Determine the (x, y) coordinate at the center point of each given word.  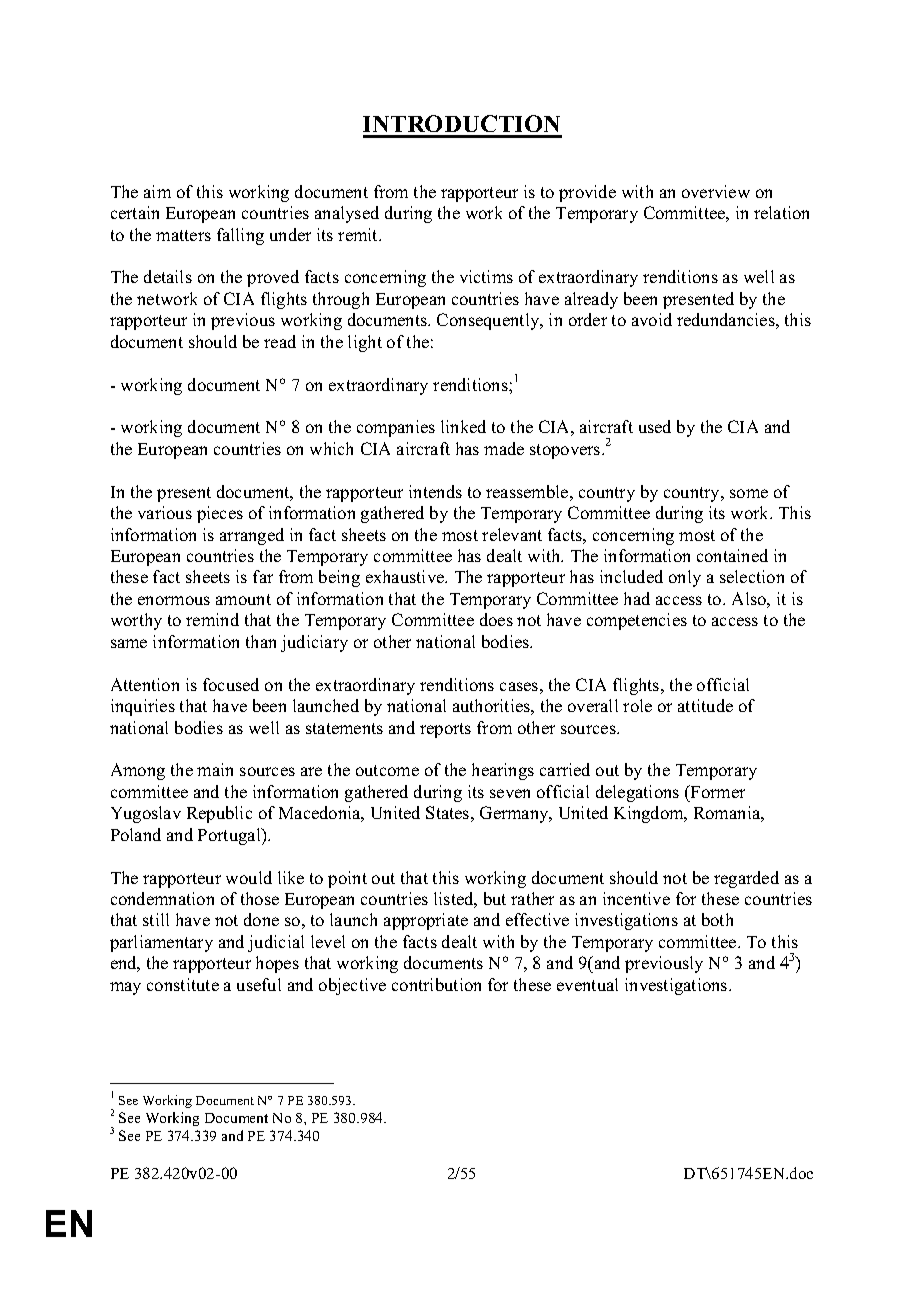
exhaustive (406, 576)
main (215, 769)
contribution (436, 984)
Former (717, 791)
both (717, 919)
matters (183, 235)
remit (359, 234)
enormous (174, 600)
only (685, 578)
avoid (652, 319)
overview (716, 191)
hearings (503, 771)
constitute (183, 984)
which (331, 448)
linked (463, 426)
